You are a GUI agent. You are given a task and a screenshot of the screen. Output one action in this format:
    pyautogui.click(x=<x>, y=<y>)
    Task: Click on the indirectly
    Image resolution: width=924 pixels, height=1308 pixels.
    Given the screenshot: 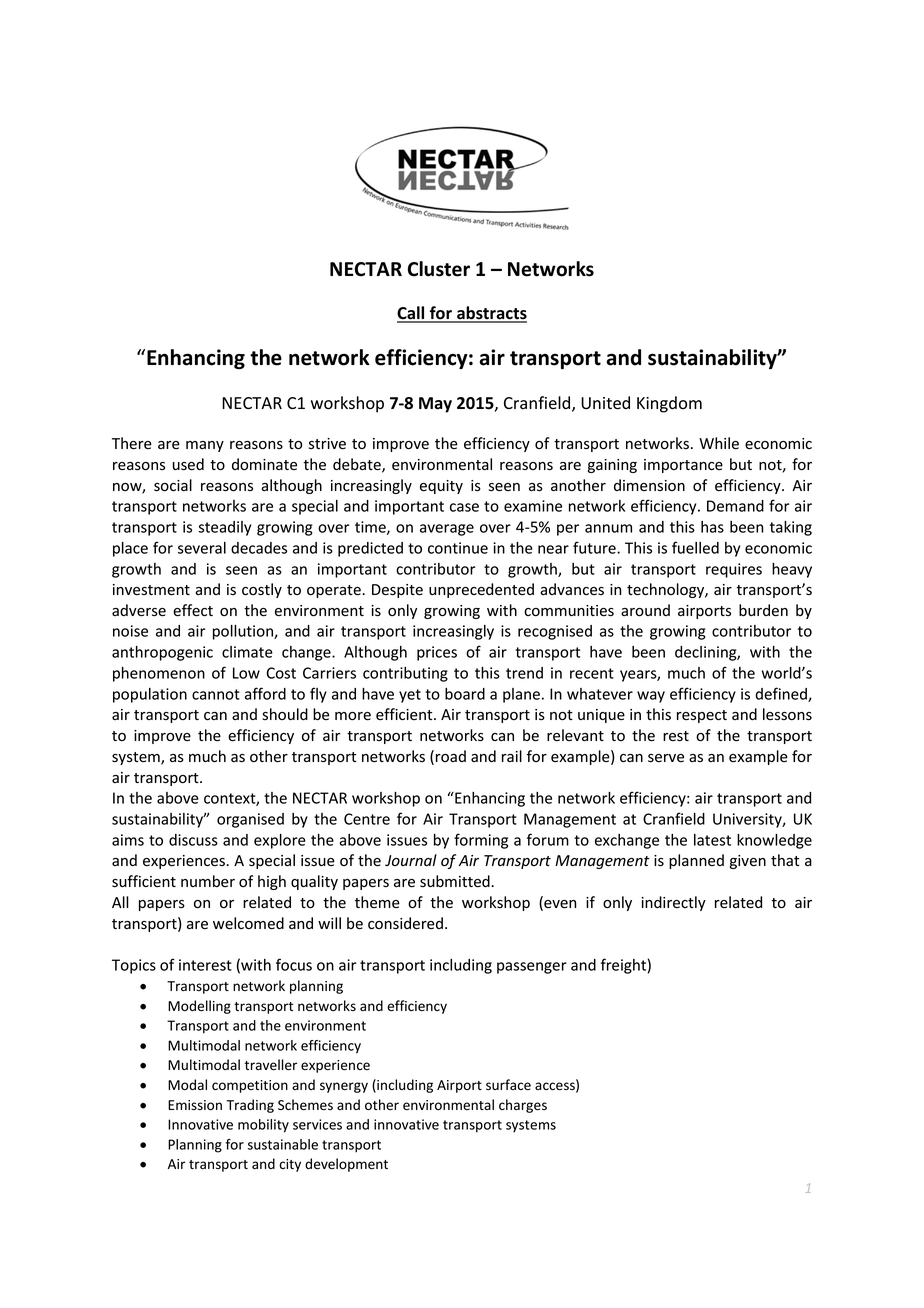 What is the action you would take?
    pyautogui.click(x=673, y=903)
